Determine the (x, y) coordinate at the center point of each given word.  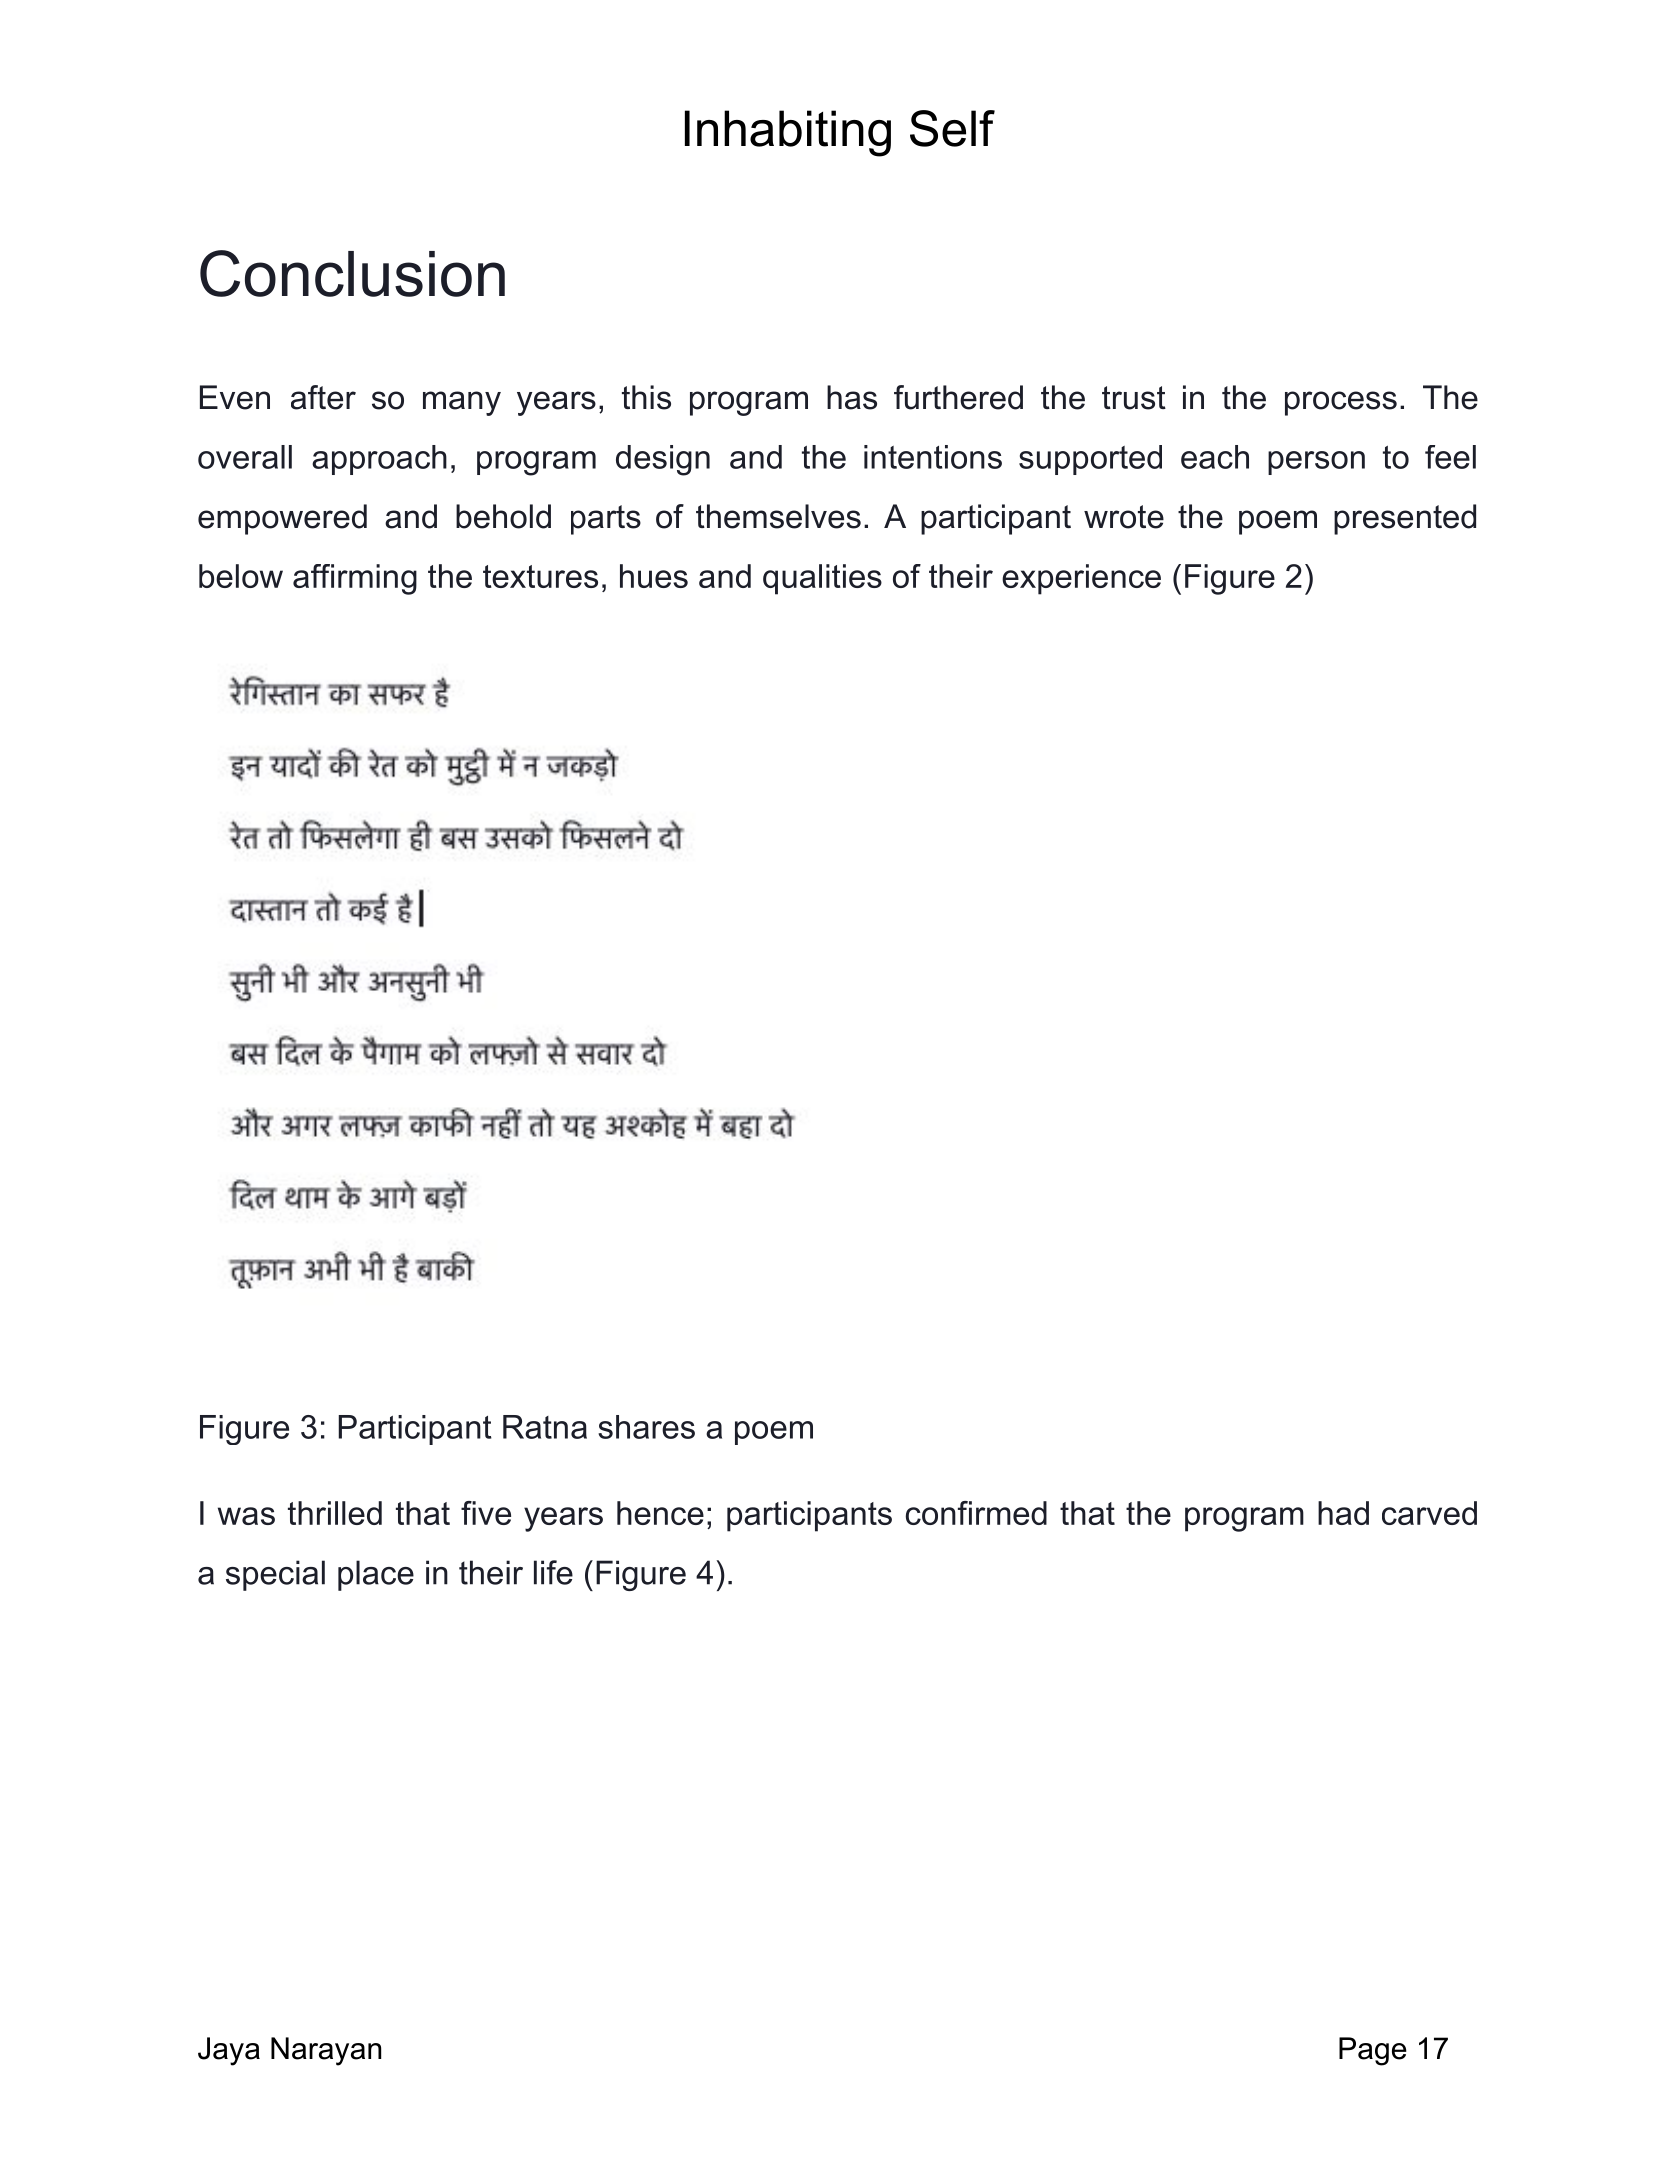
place (376, 1575)
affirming (355, 579)
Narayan (326, 2051)
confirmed (976, 1513)
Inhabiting (788, 133)
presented (1405, 519)
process (1341, 403)
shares (646, 1427)
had (1343, 1513)
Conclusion (352, 273)
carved (1429, 1513)
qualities (822, 579)
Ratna (545, 1427)
